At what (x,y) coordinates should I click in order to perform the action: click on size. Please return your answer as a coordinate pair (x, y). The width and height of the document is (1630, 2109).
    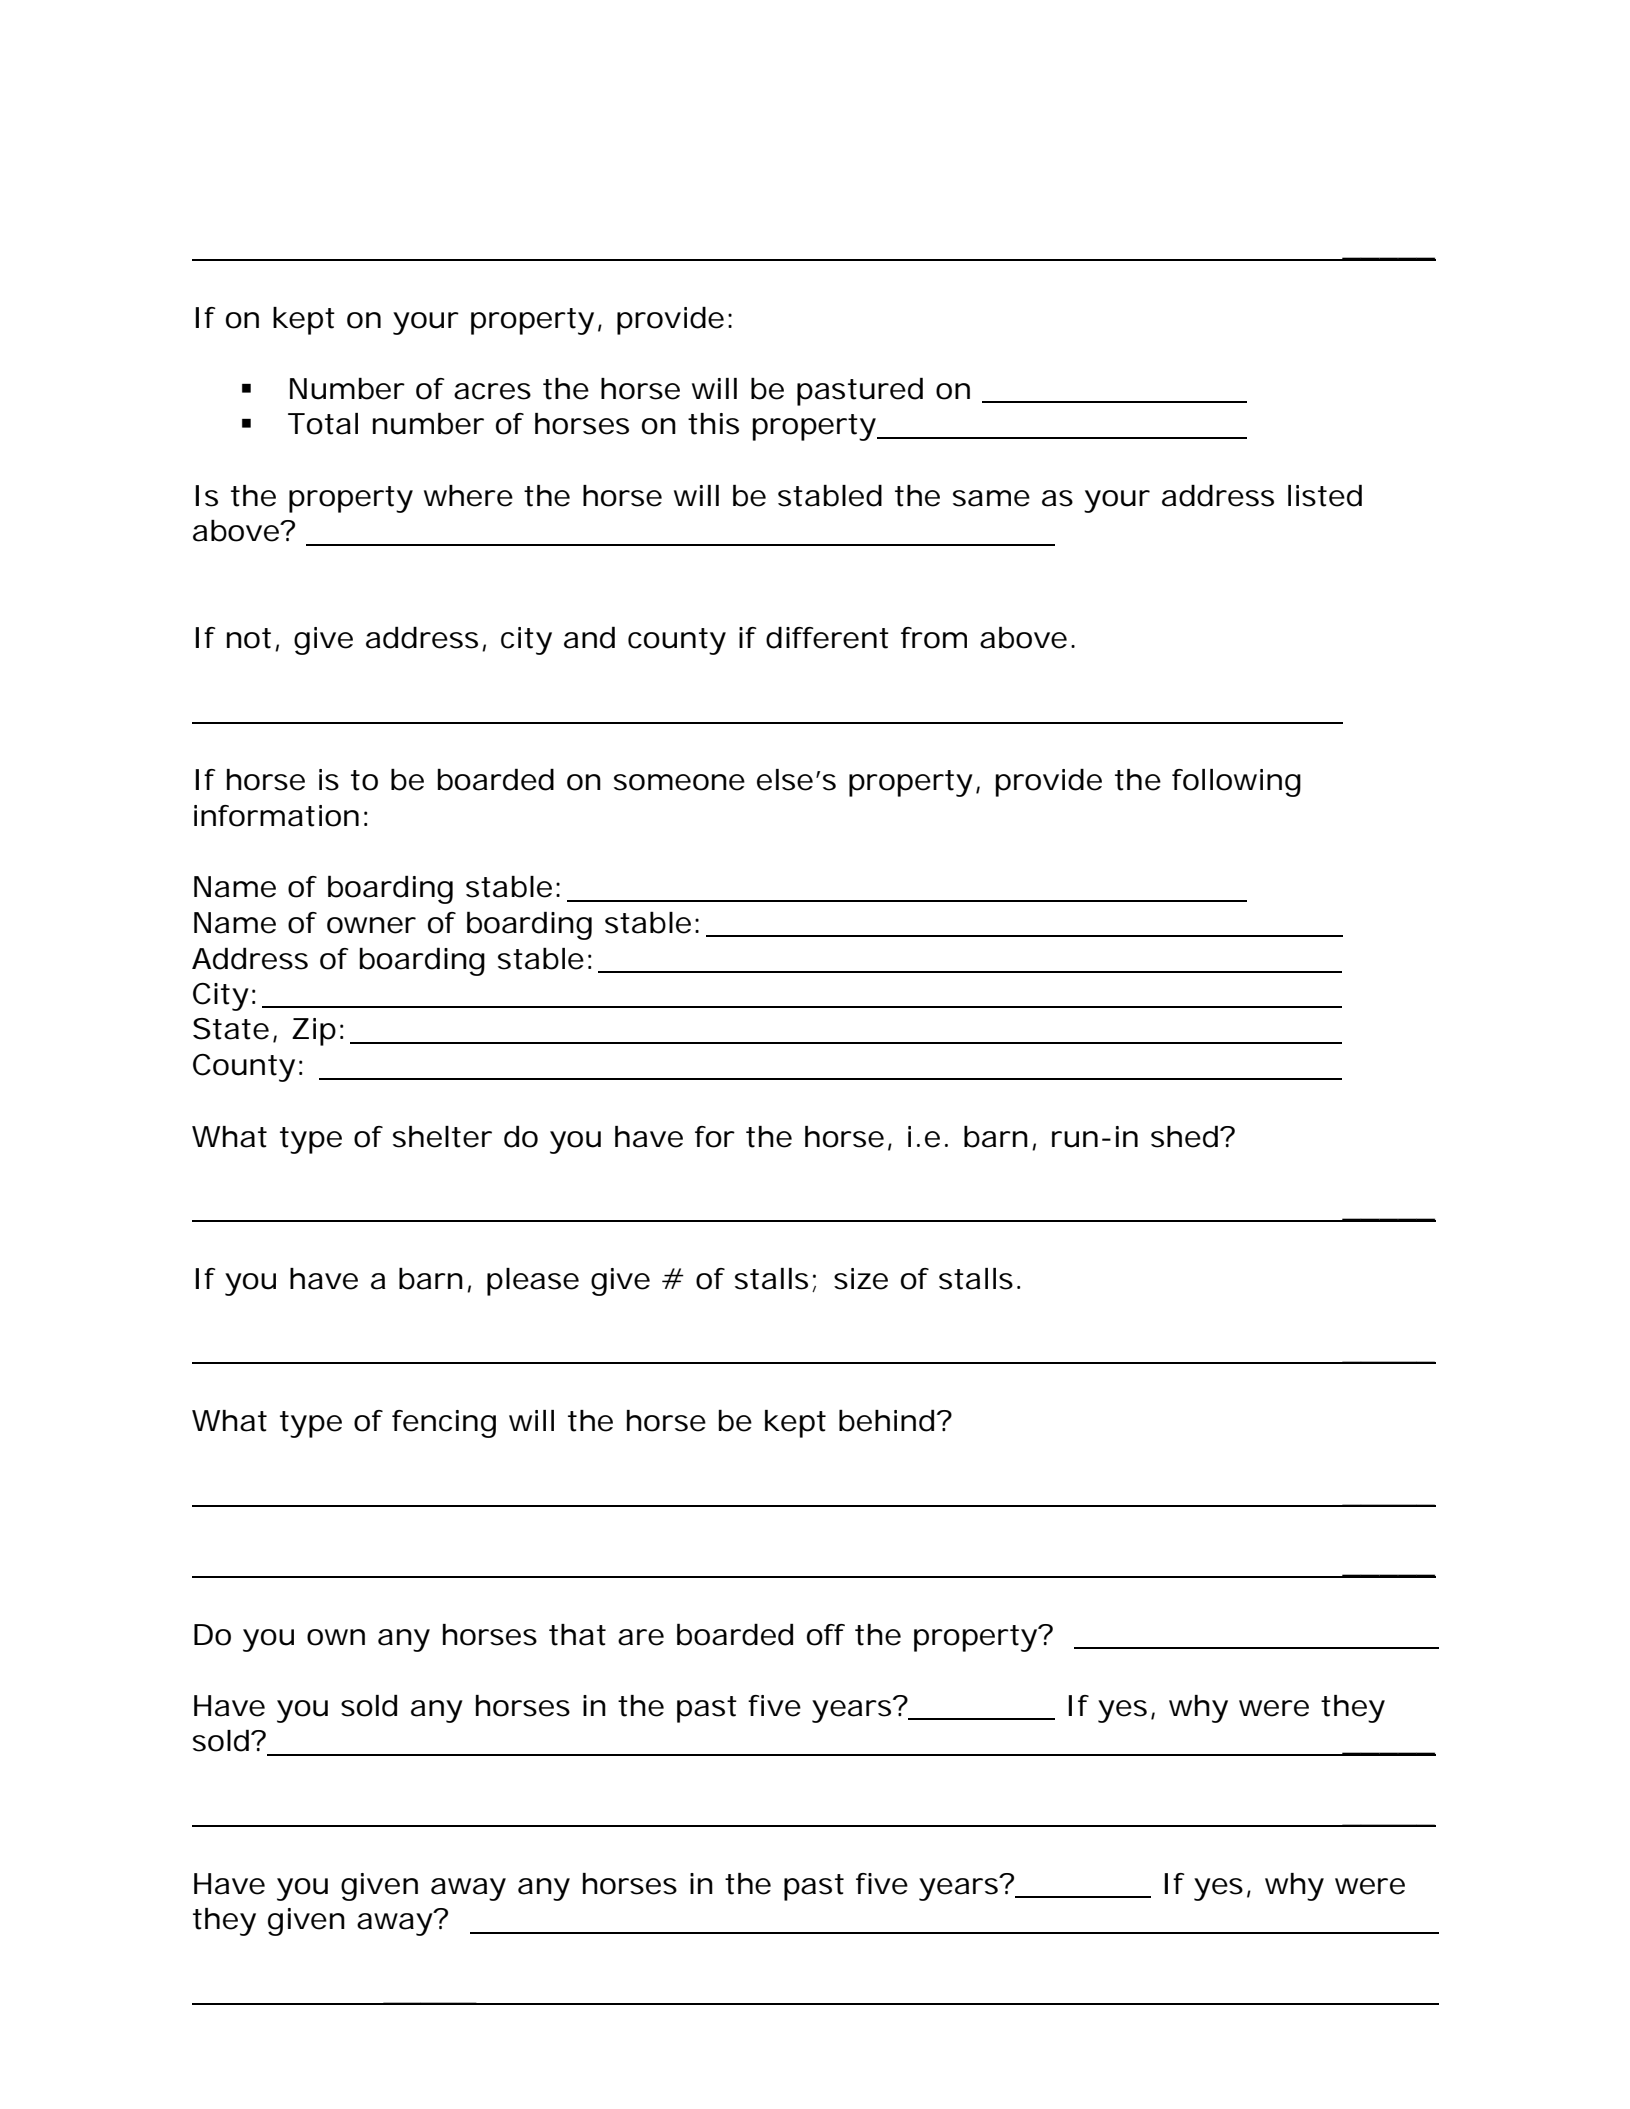
    Looking at the image, I should click on (861, 1279).
